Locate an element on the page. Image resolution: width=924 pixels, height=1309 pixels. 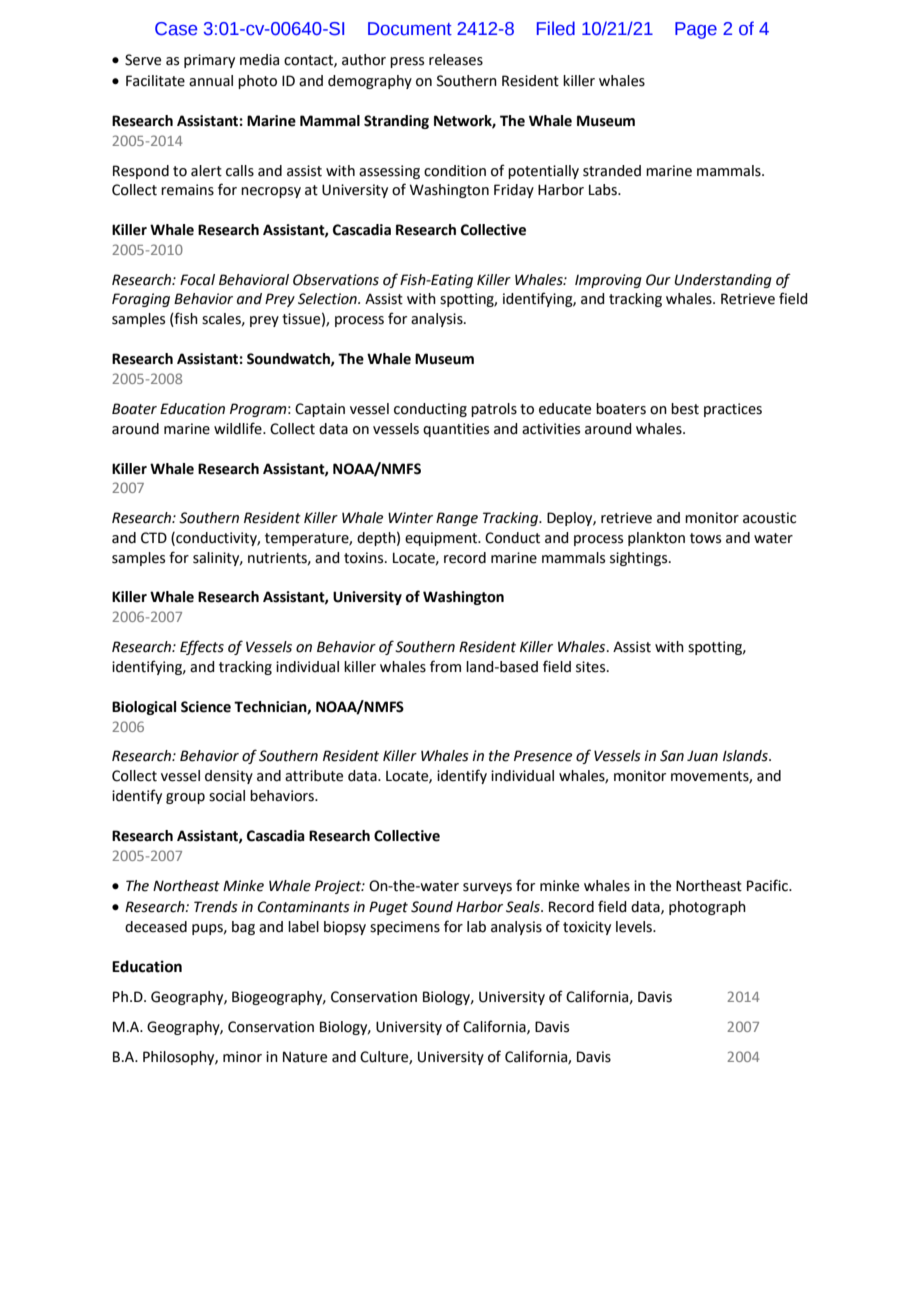
tows is located at coordinates (705, 538).
